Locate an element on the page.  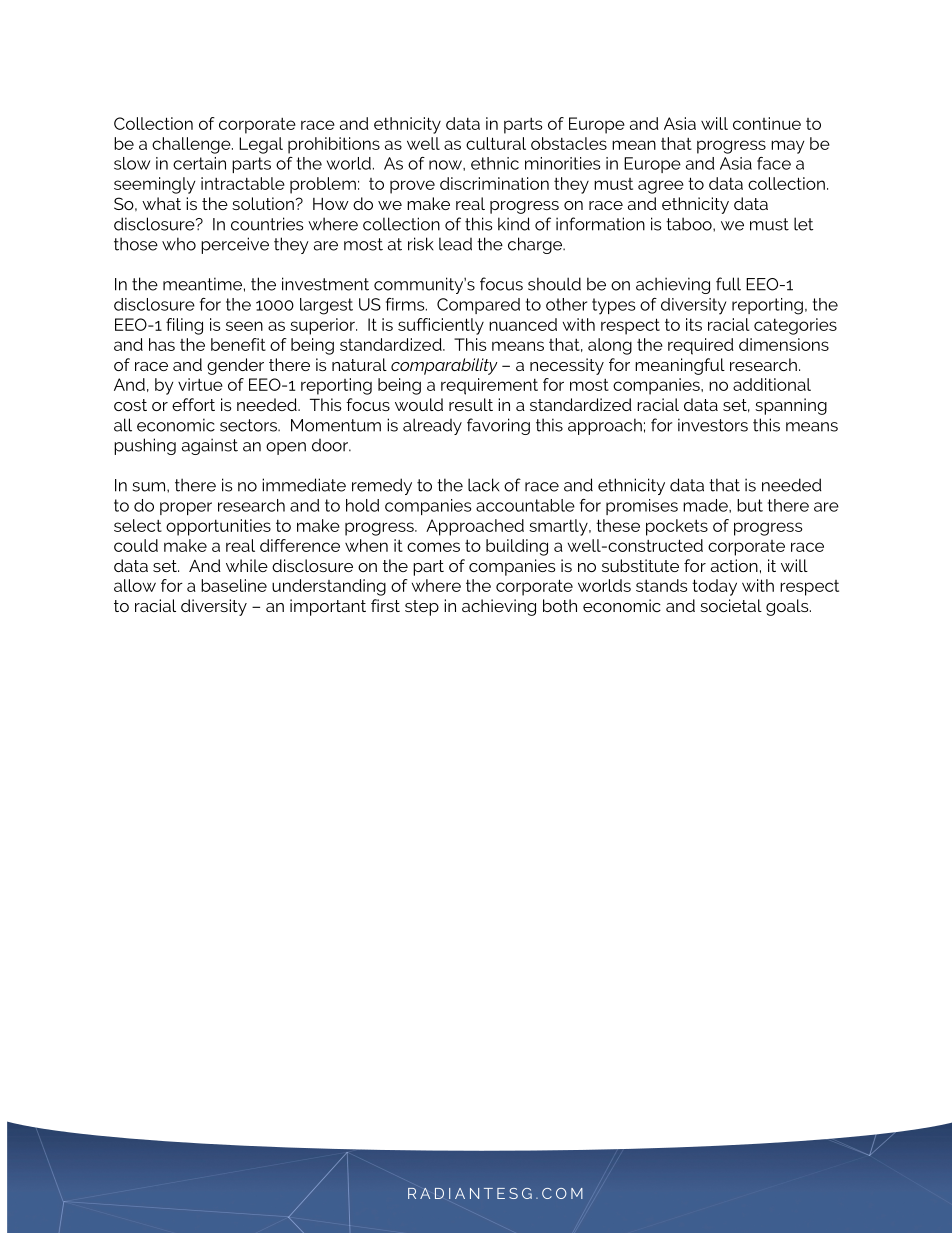
made is located at coordinates (706, 505).
